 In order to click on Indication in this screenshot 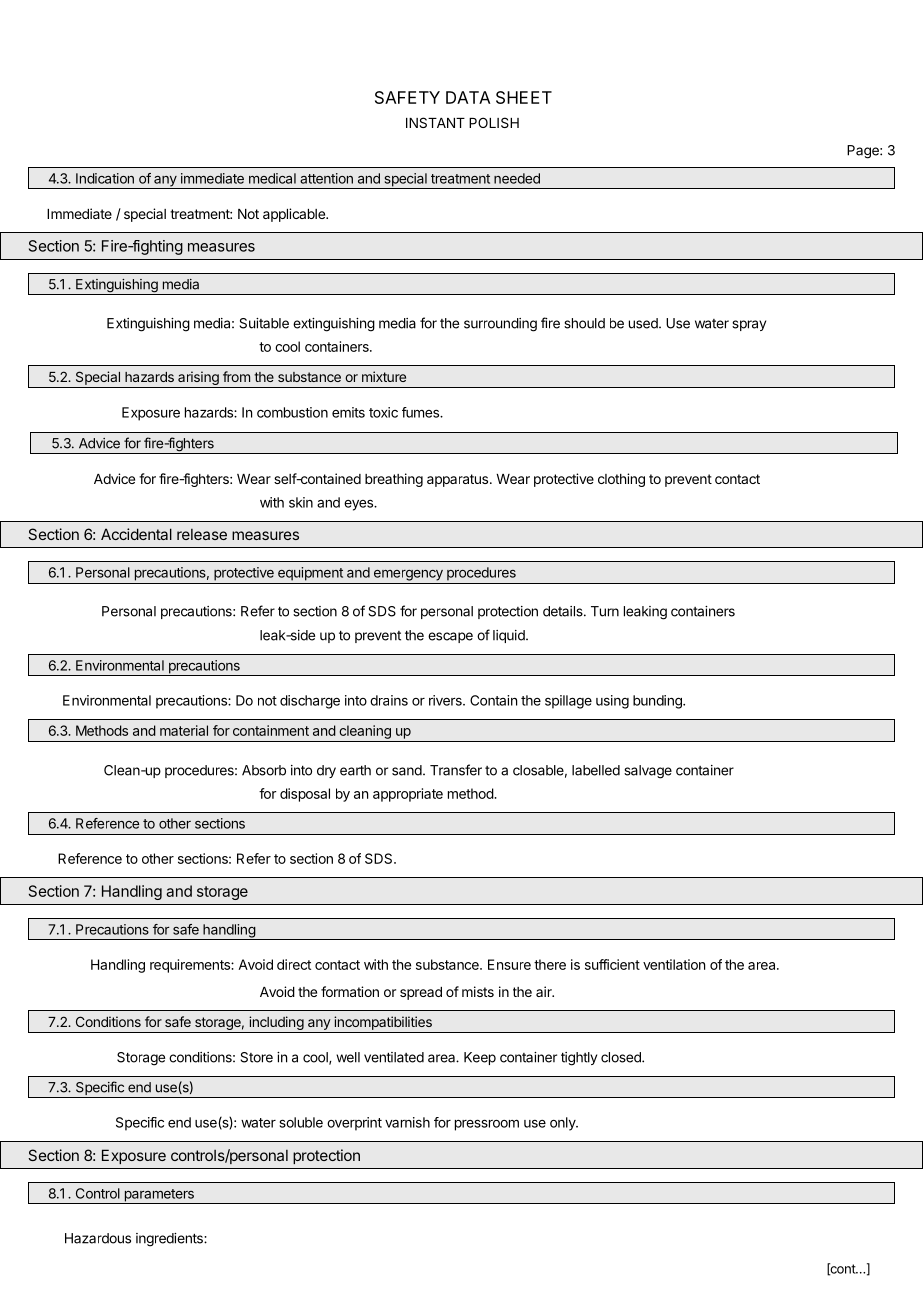, I will do `click(105, 178)`.
